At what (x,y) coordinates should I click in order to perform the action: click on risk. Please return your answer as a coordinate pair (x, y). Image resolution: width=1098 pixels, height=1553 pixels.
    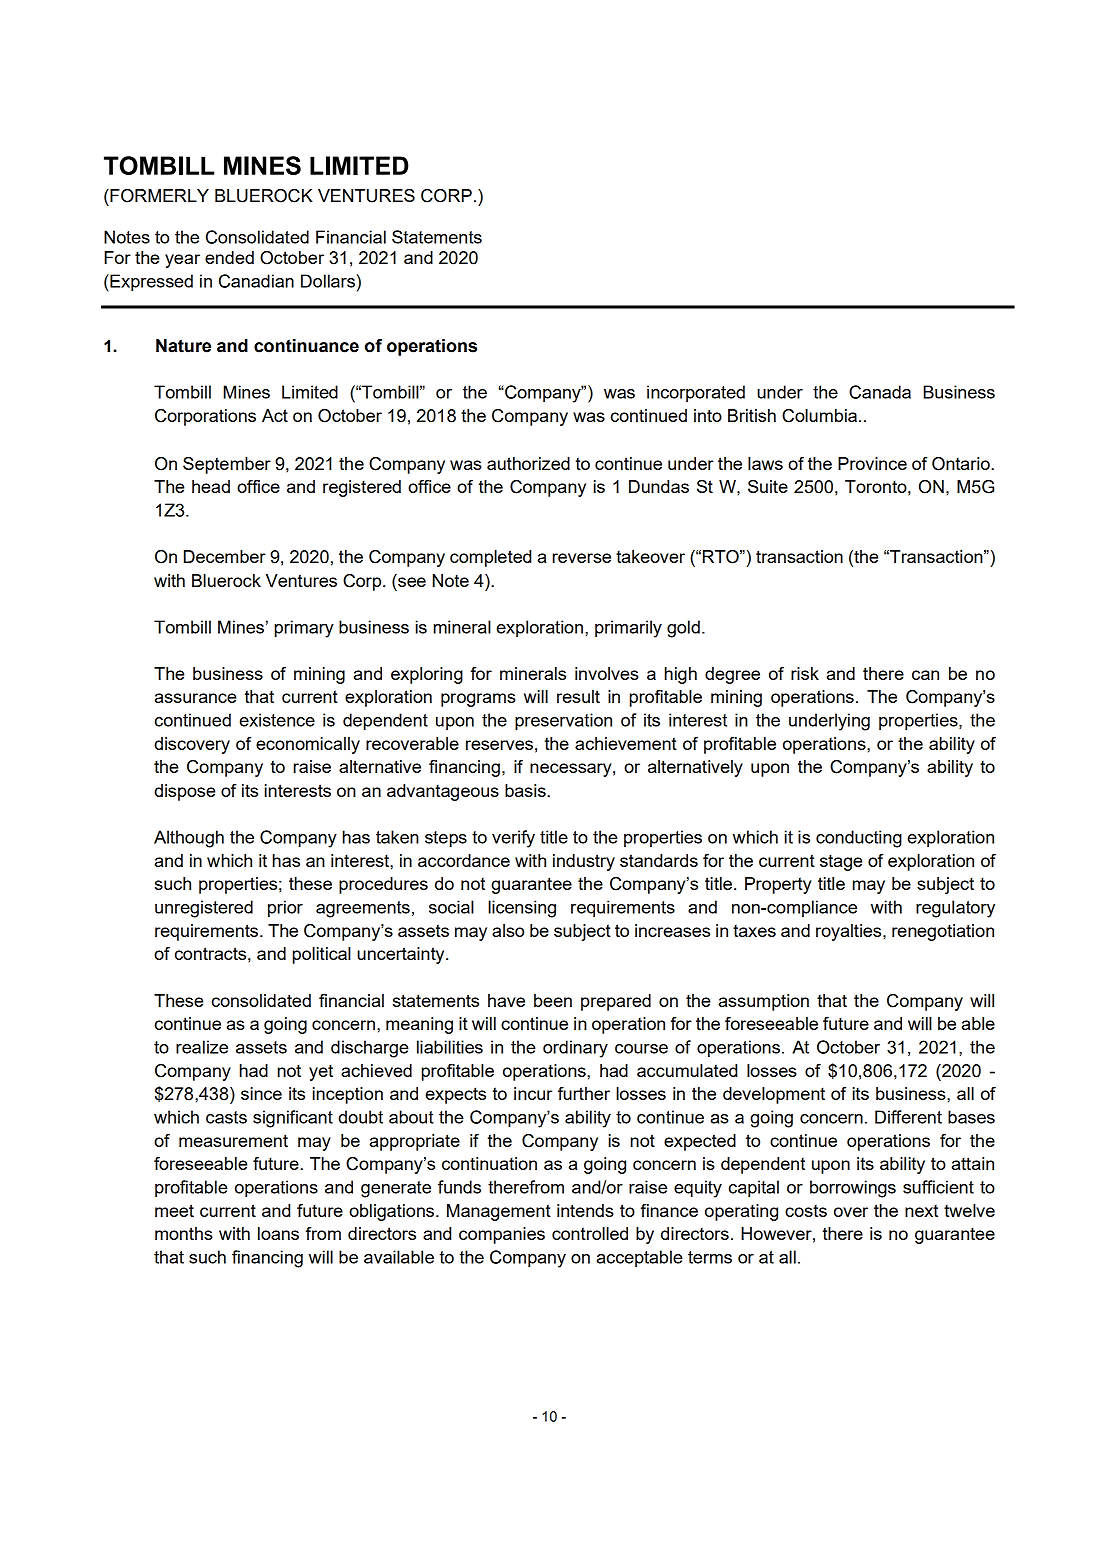
    Looking at the image, I should click on (805, 673).
